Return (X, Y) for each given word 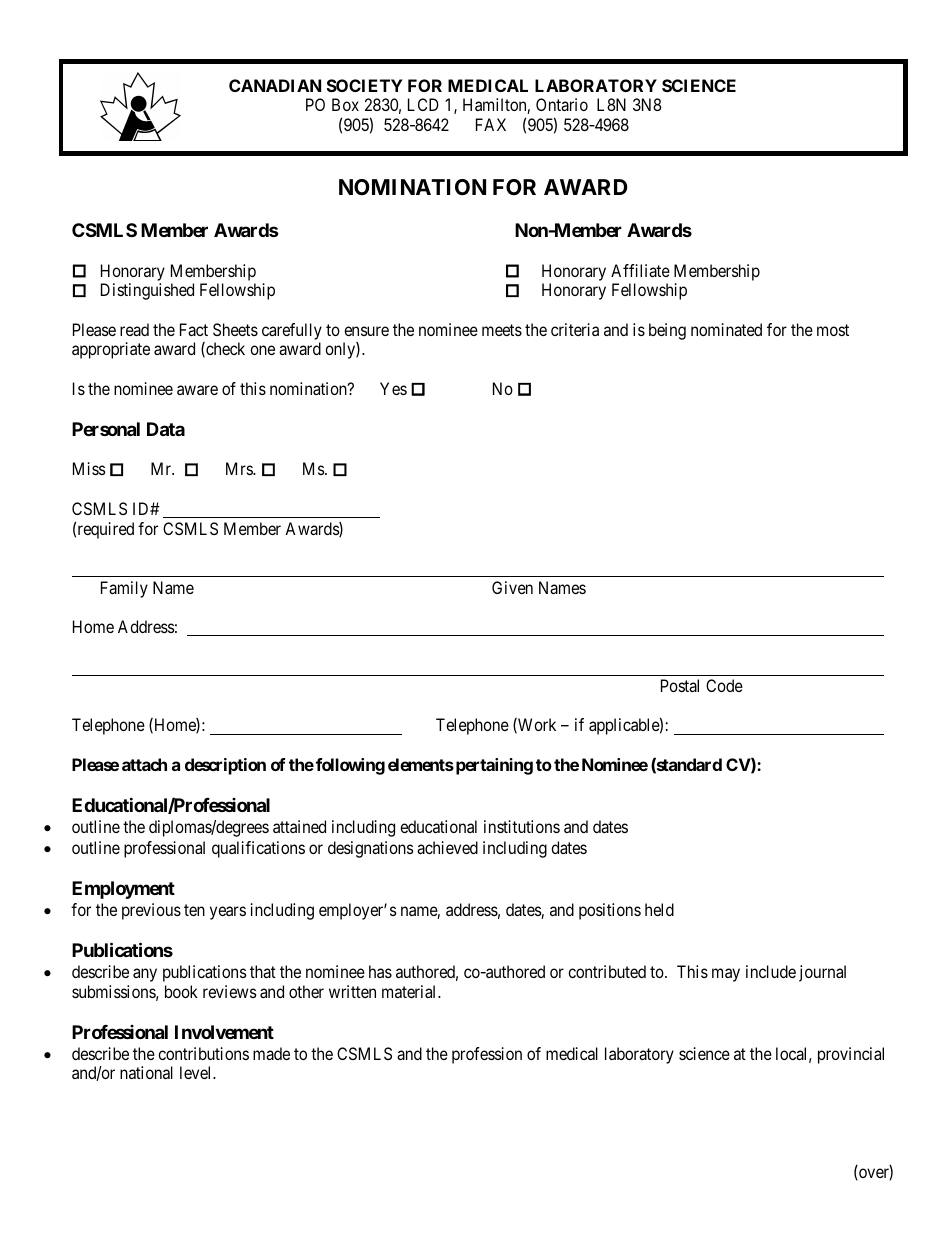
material (410, 991)
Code (724, 685)
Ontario (562, 104)
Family (124, 589)
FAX (491, 124)
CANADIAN (275, 85)
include (771, 971)
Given (512, 587)
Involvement (224, 1032)
